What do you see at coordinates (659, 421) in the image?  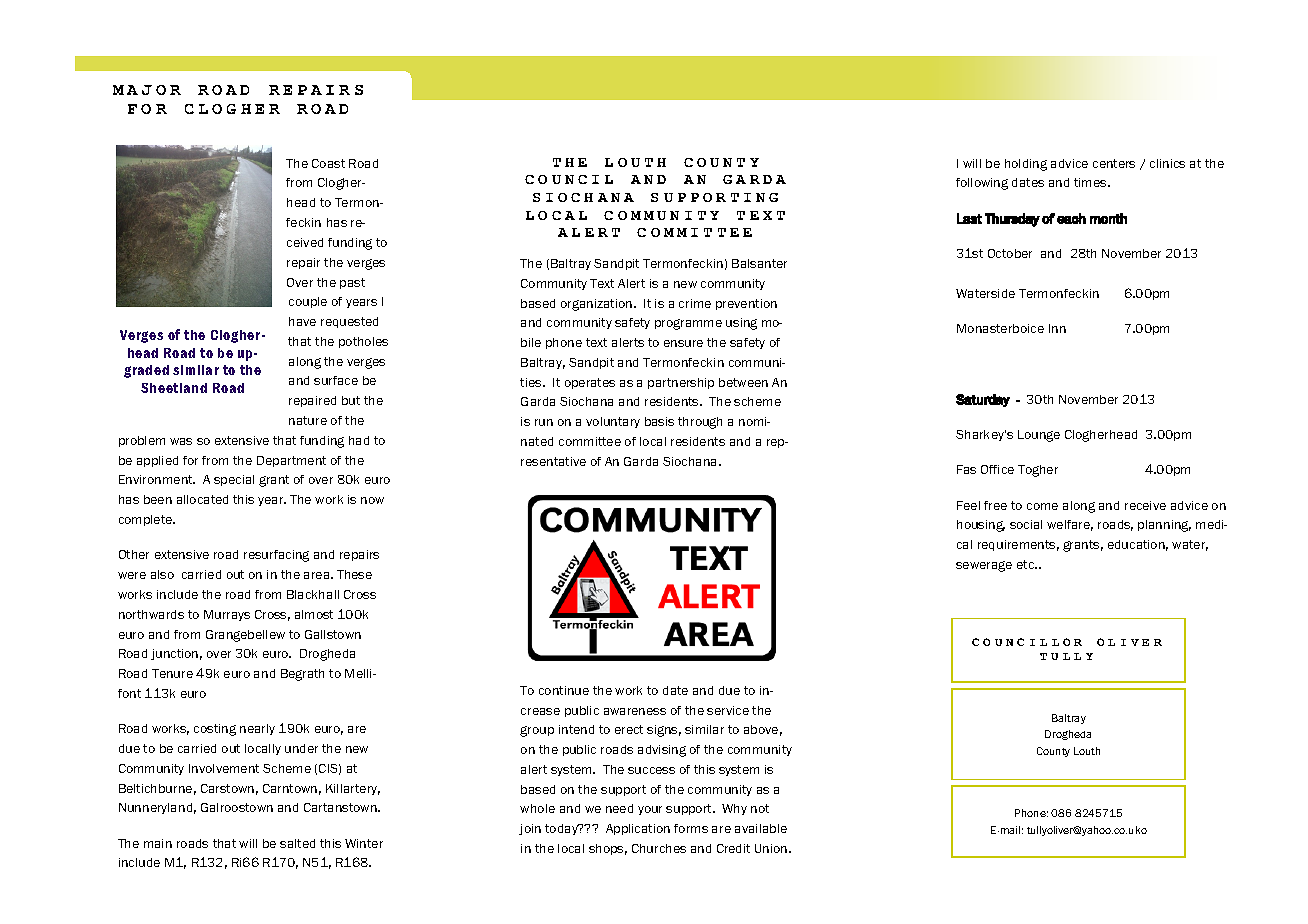 I see `basis` at bounding box center [659, 421].
